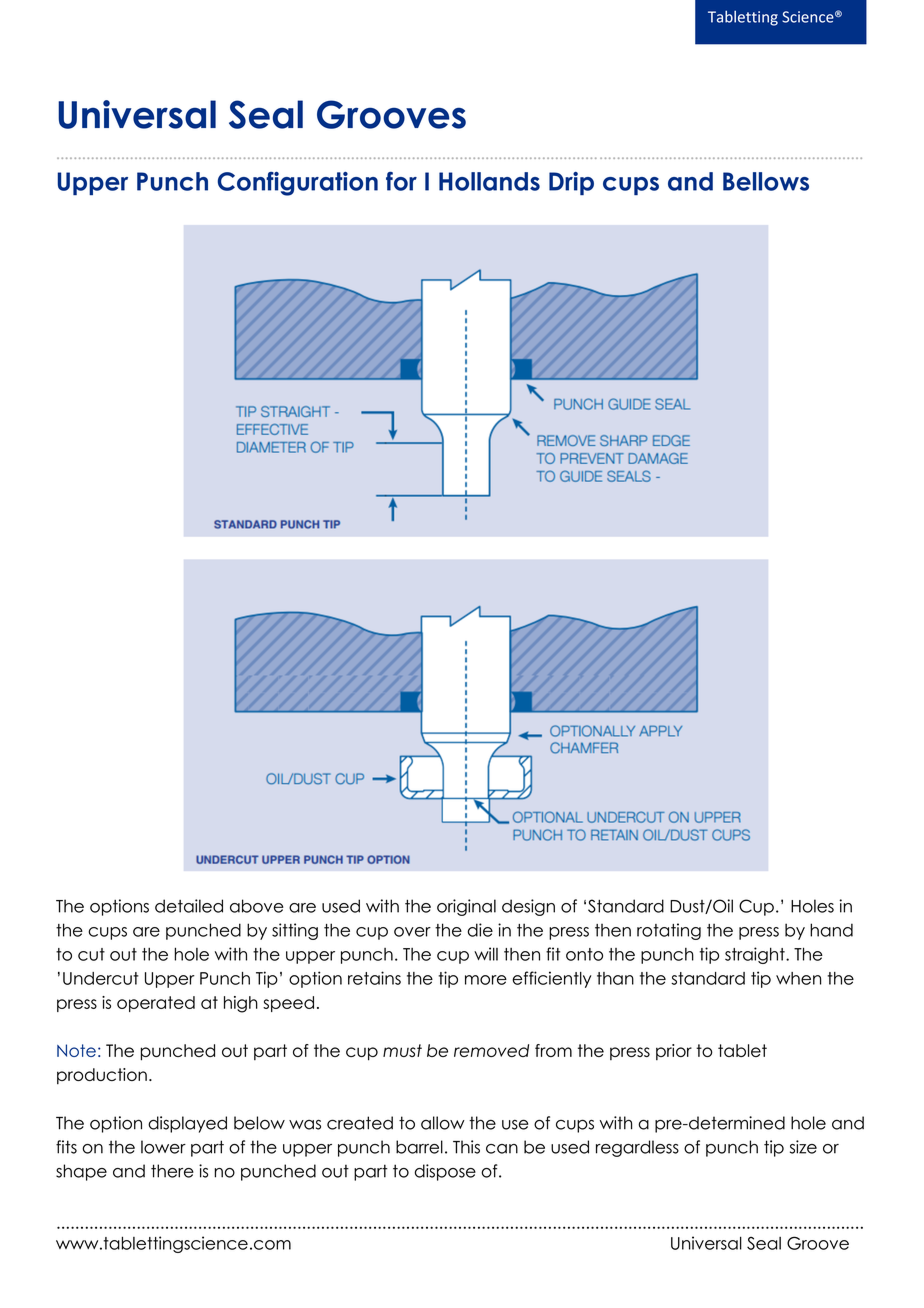  What do you see at coordinates (401, 181) in the document?
I see `for` at bounding box center [401, 181].
